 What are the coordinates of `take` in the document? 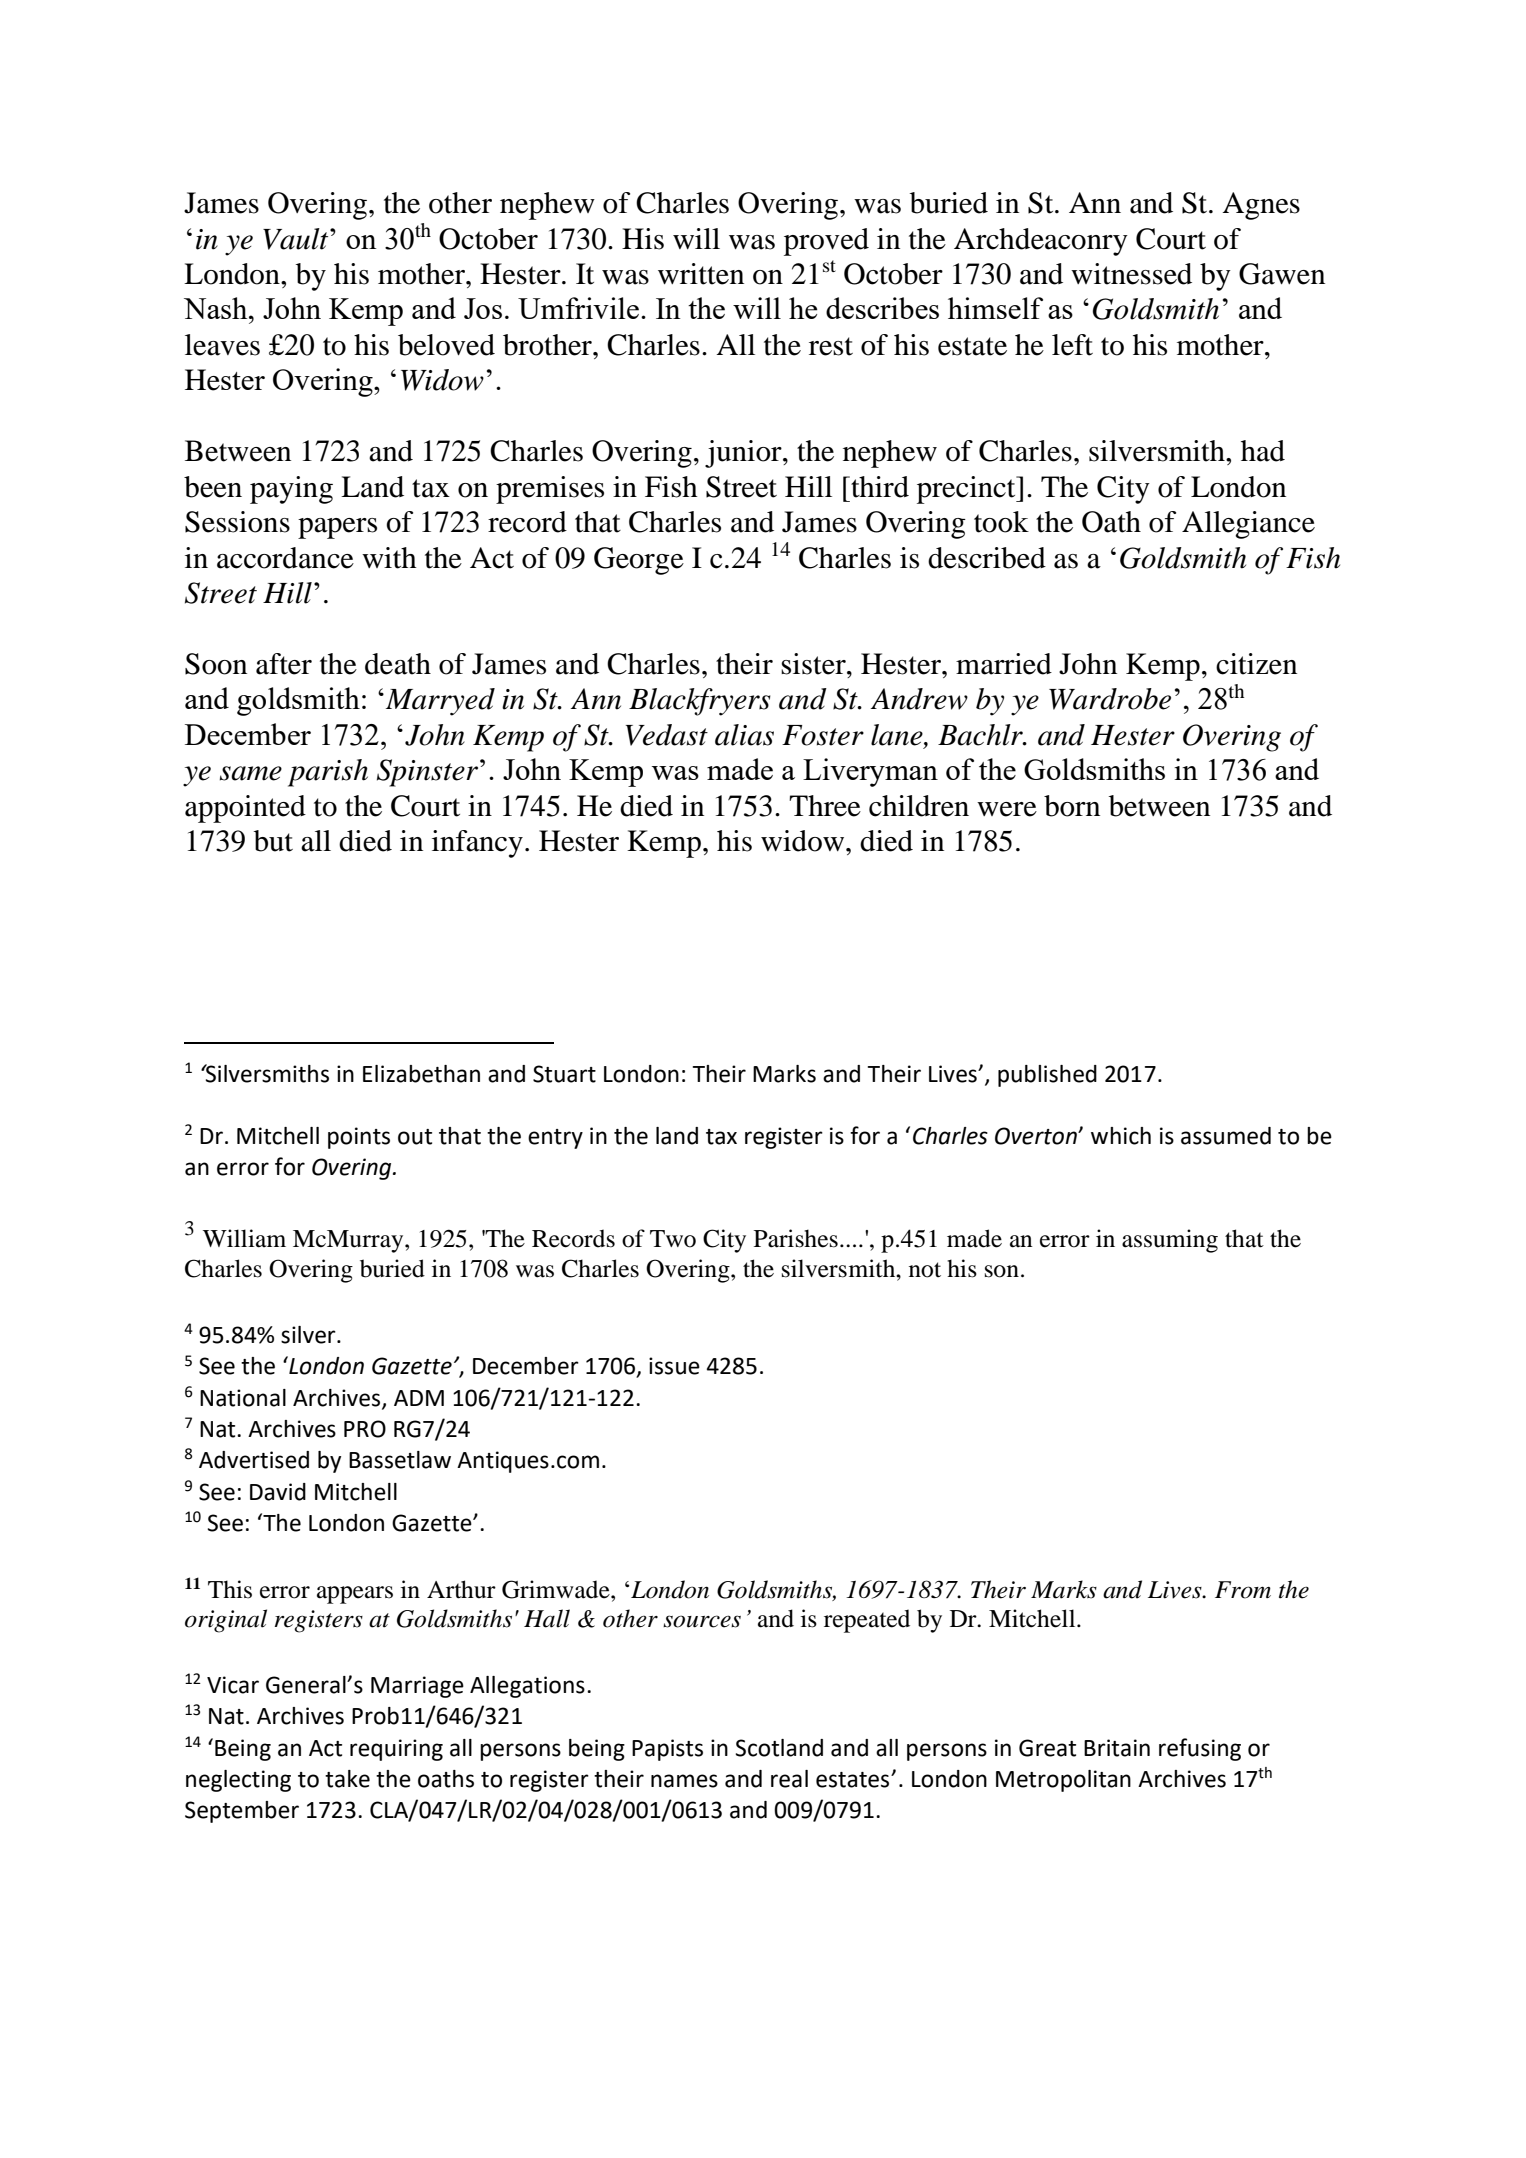 It's located at (347, 1779).
